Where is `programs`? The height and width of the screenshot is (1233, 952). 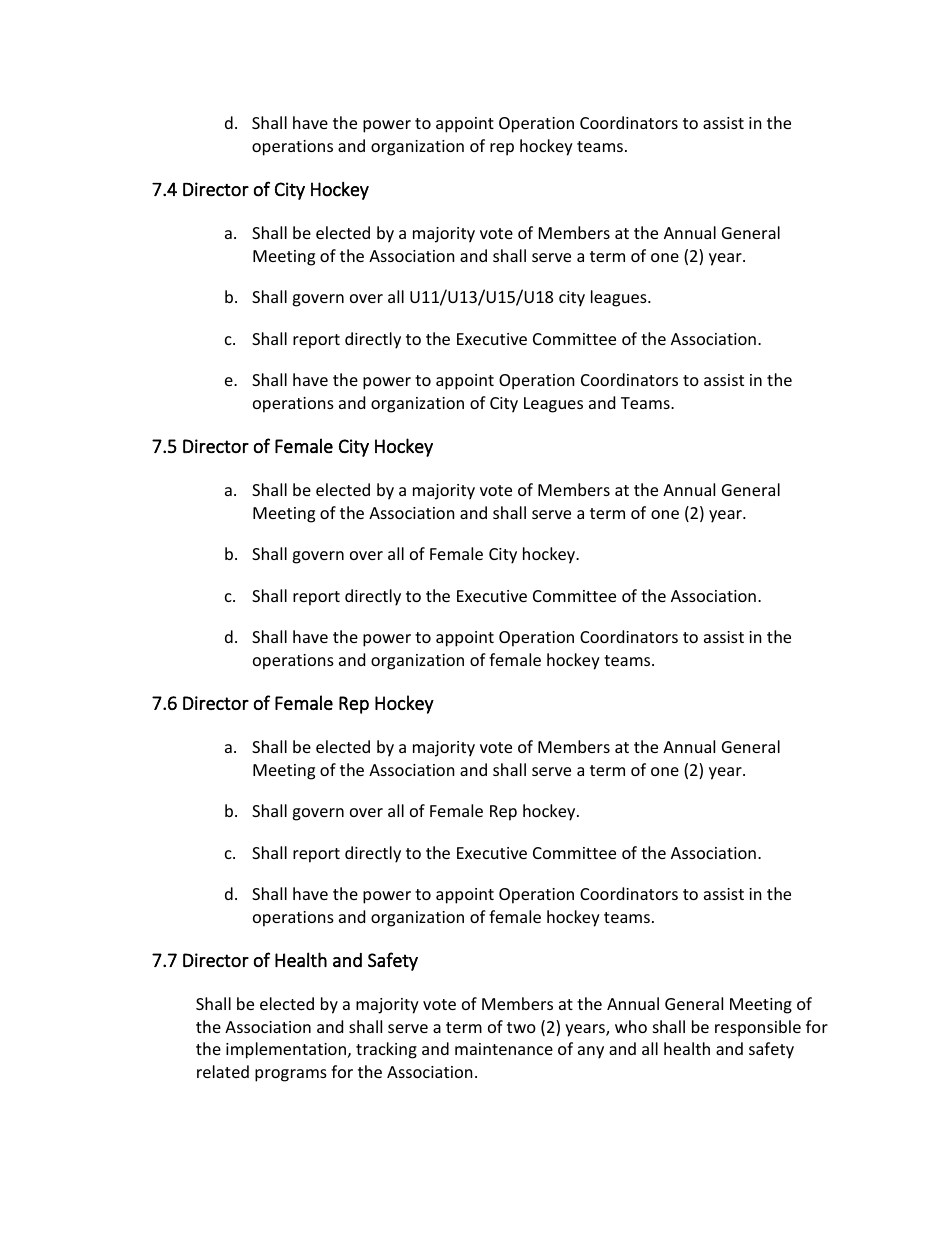
programs is located at coordinates (291, 1075).
